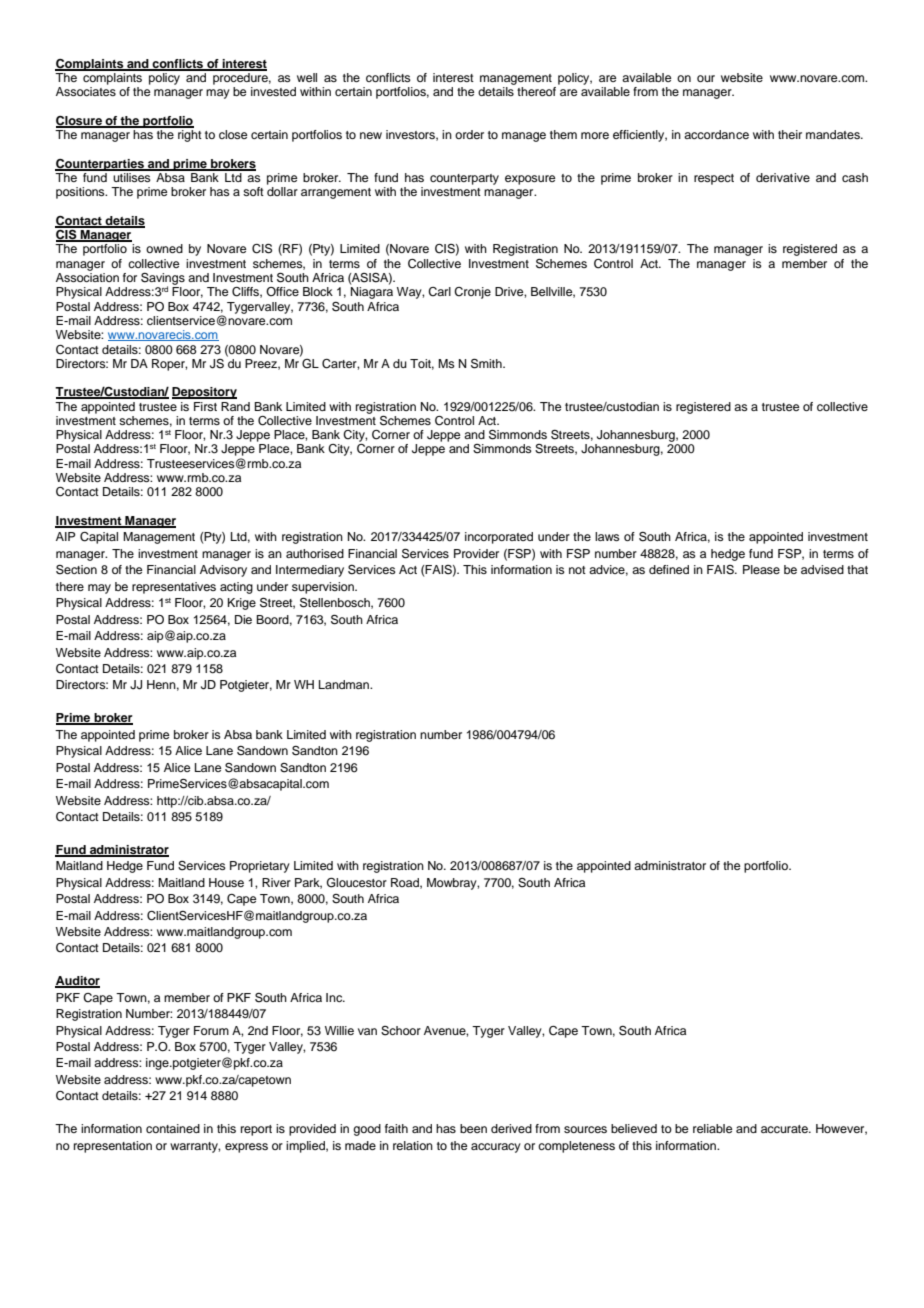 This document has height=1308, width=924. What do you see at coordinates (783, 177) in the document?
I see `derivative` at bounding box center [783, 177].
